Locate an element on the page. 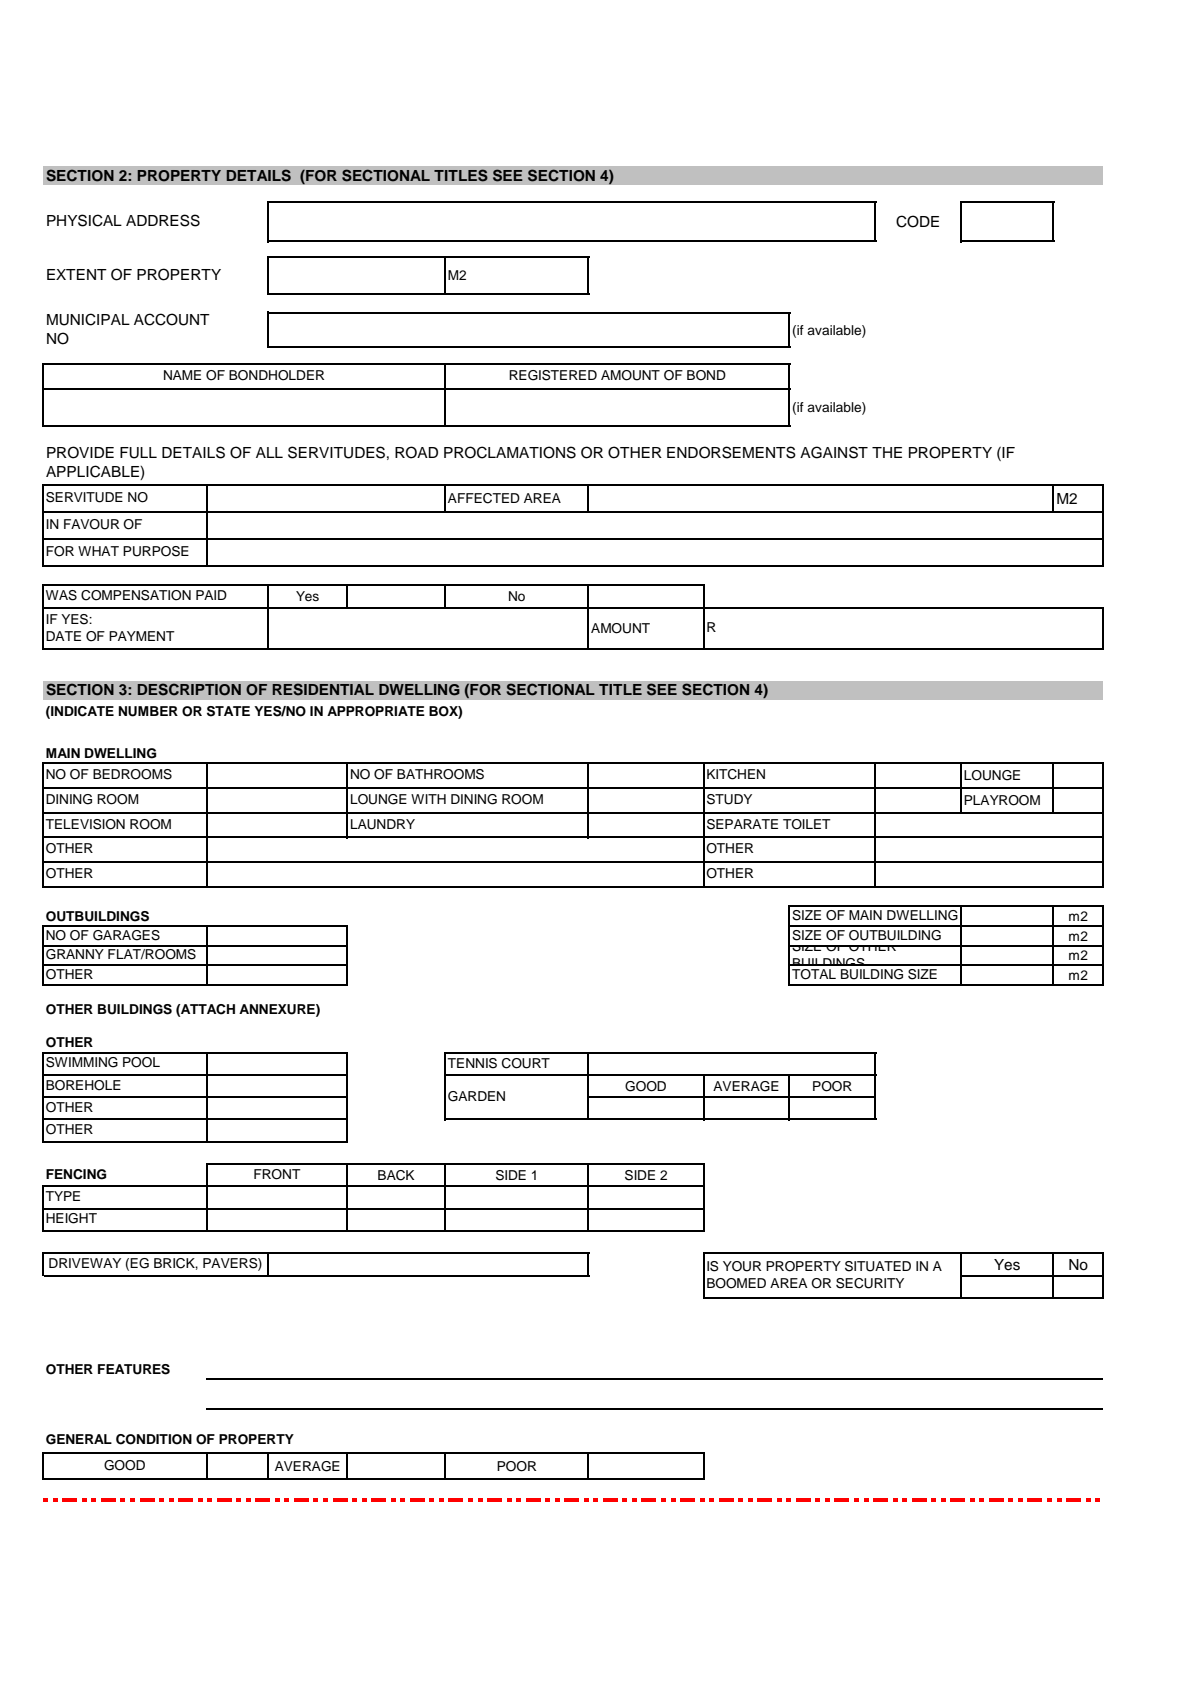  AGAINST is located at coordinates (834, 452).
